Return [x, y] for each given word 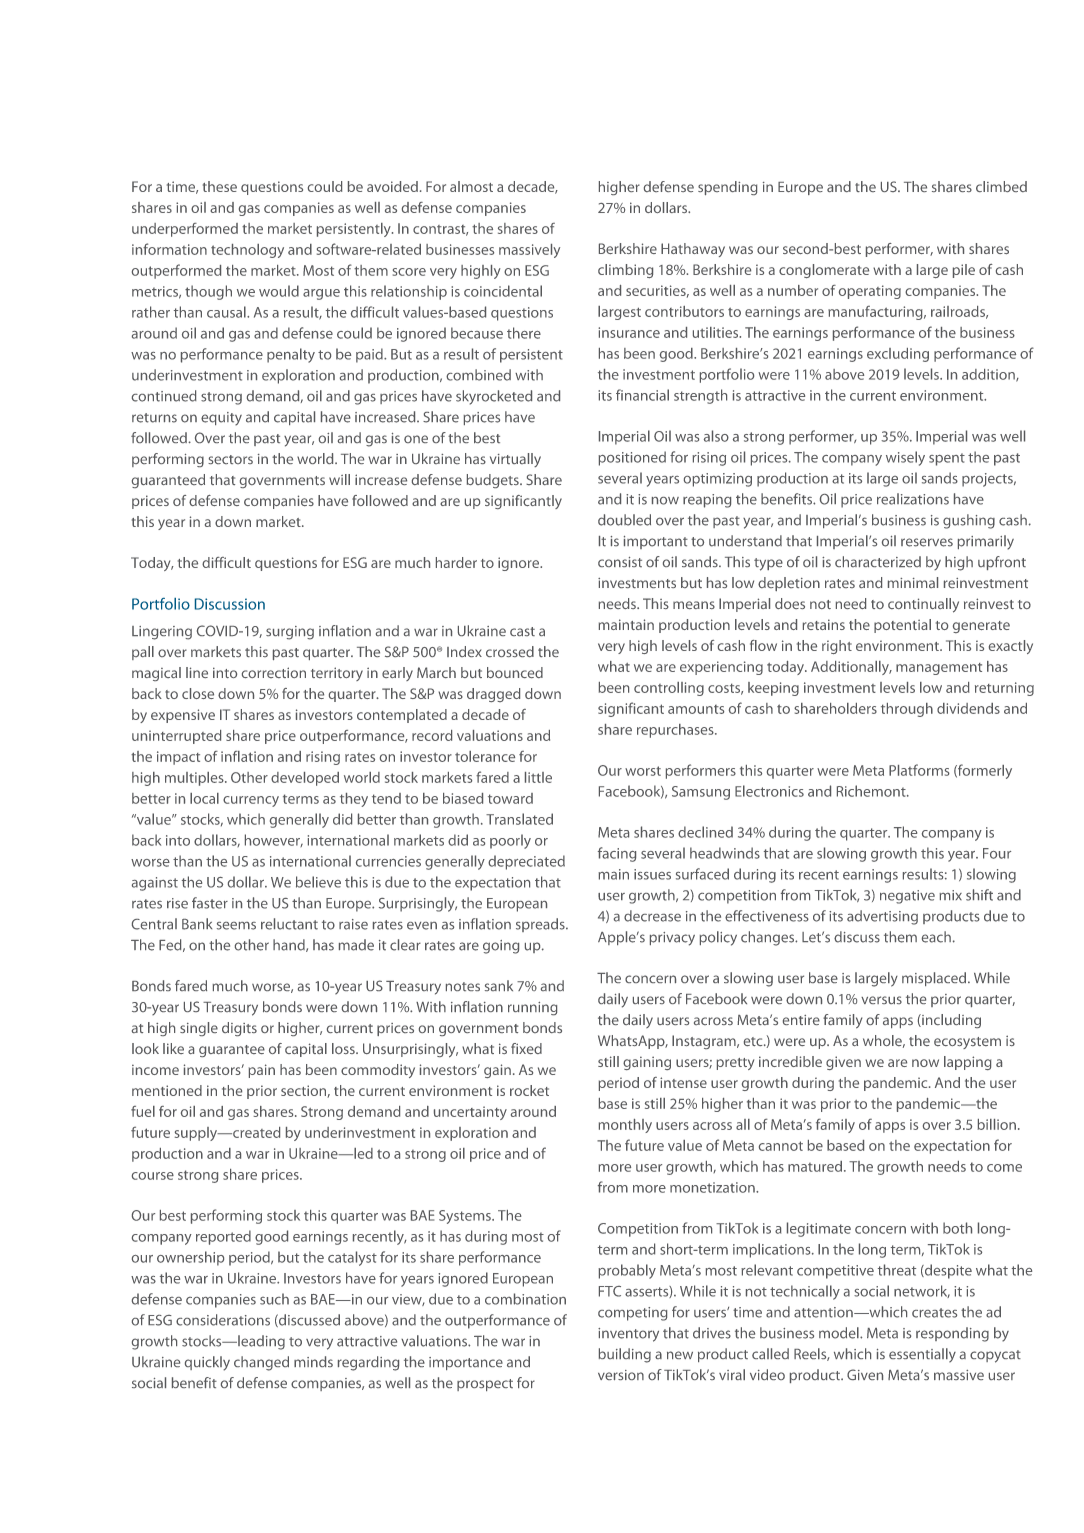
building [625, 1355]
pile [964, 271]
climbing [625, 271]
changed [261, 1363]
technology [247, 251]
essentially [922, 1355]
